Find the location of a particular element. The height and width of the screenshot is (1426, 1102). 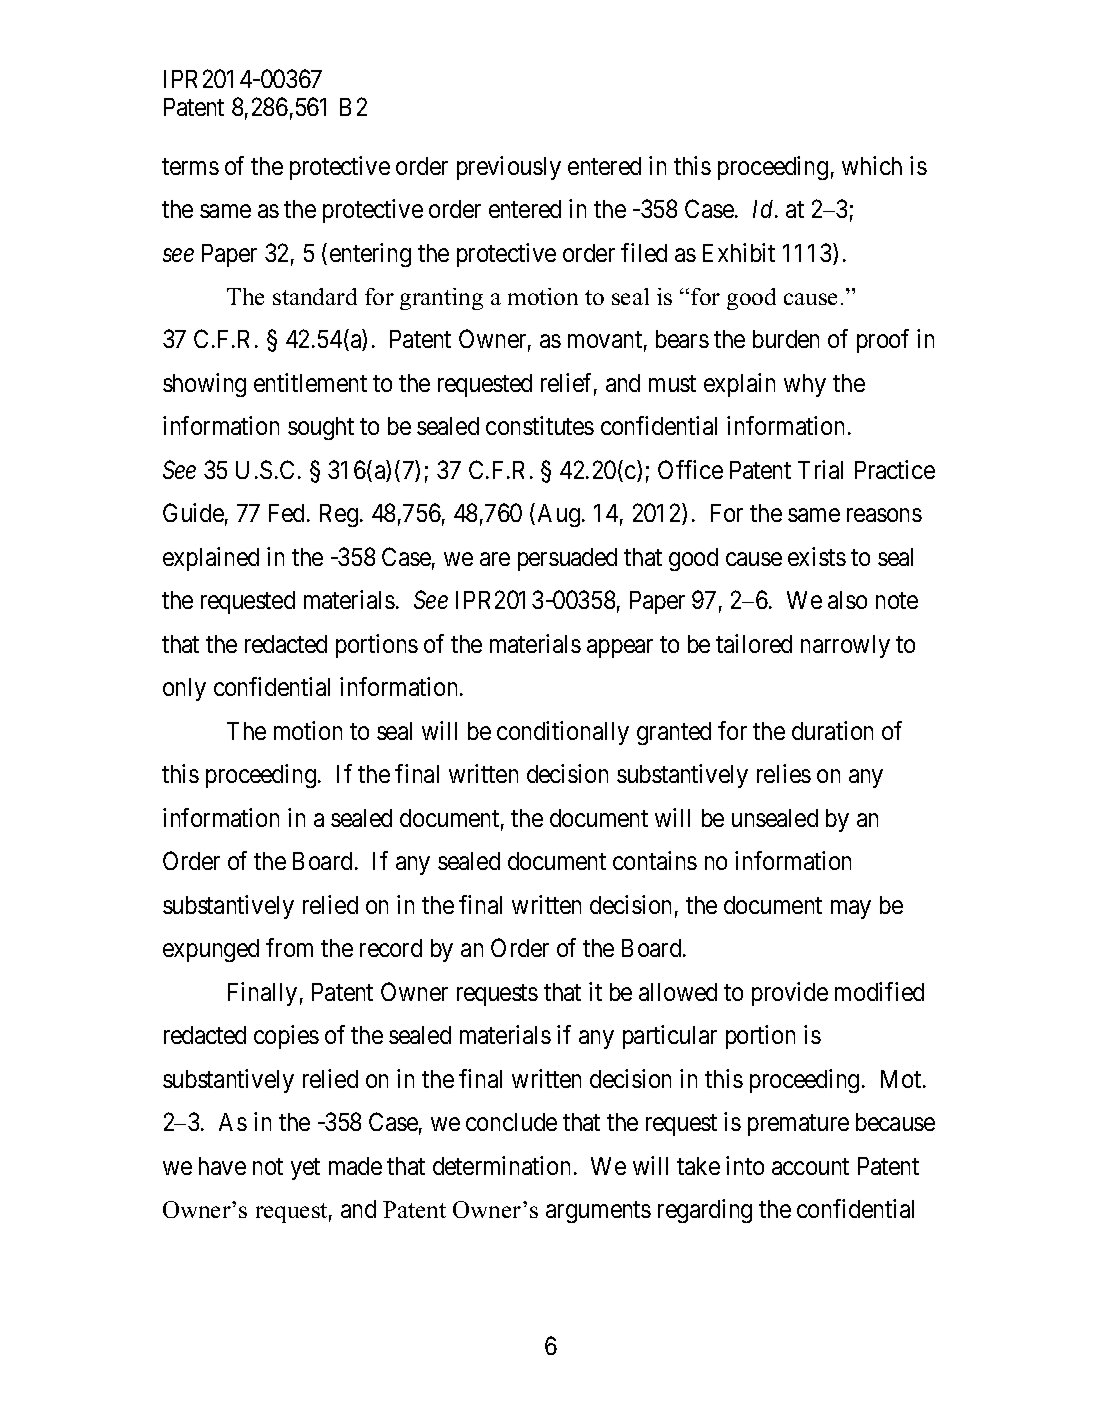

determination is located at coordinates (501, 1165).
